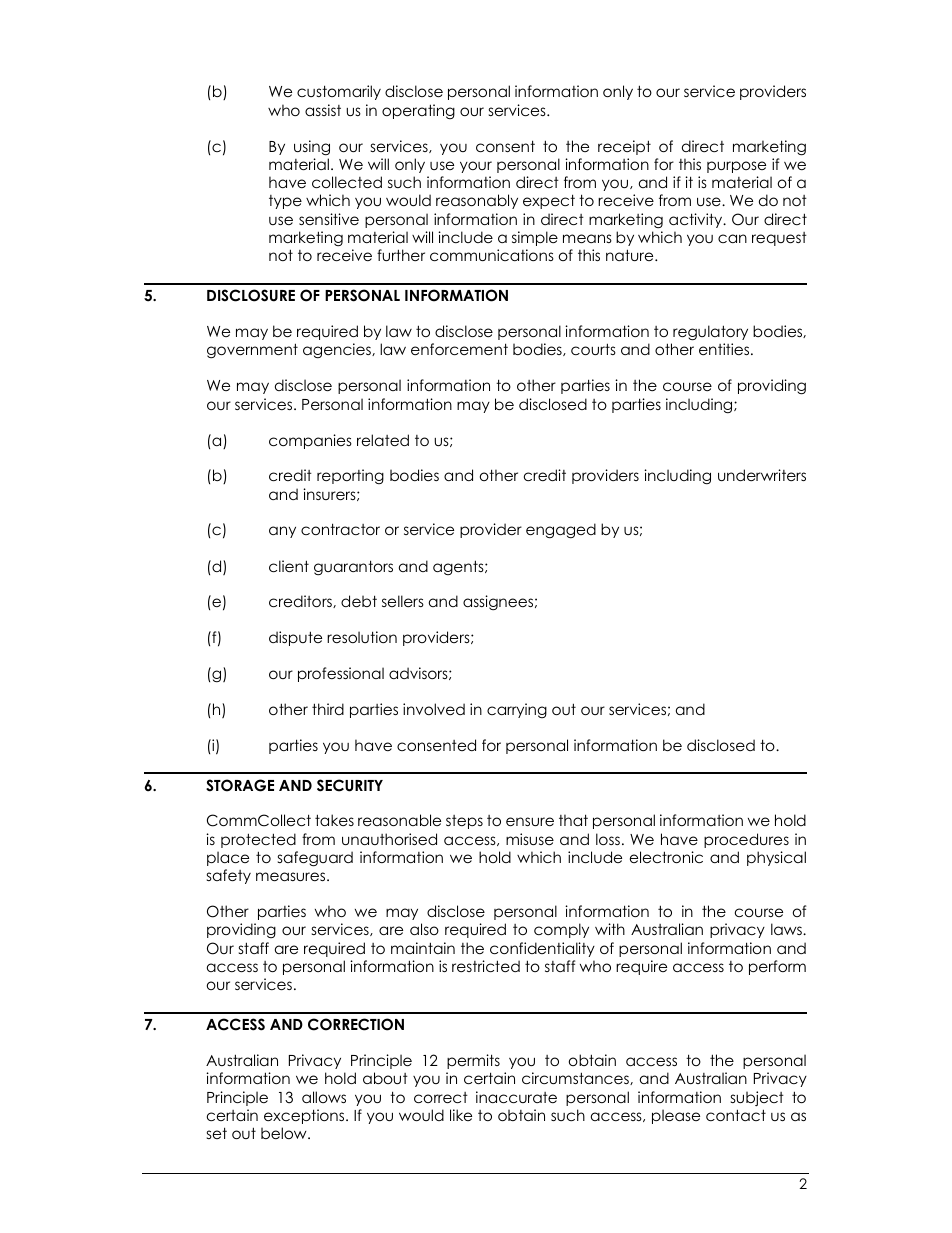  What do you see at coordinates (476, 167) in the page?
I see `your` at bounding box center [476, 167].
